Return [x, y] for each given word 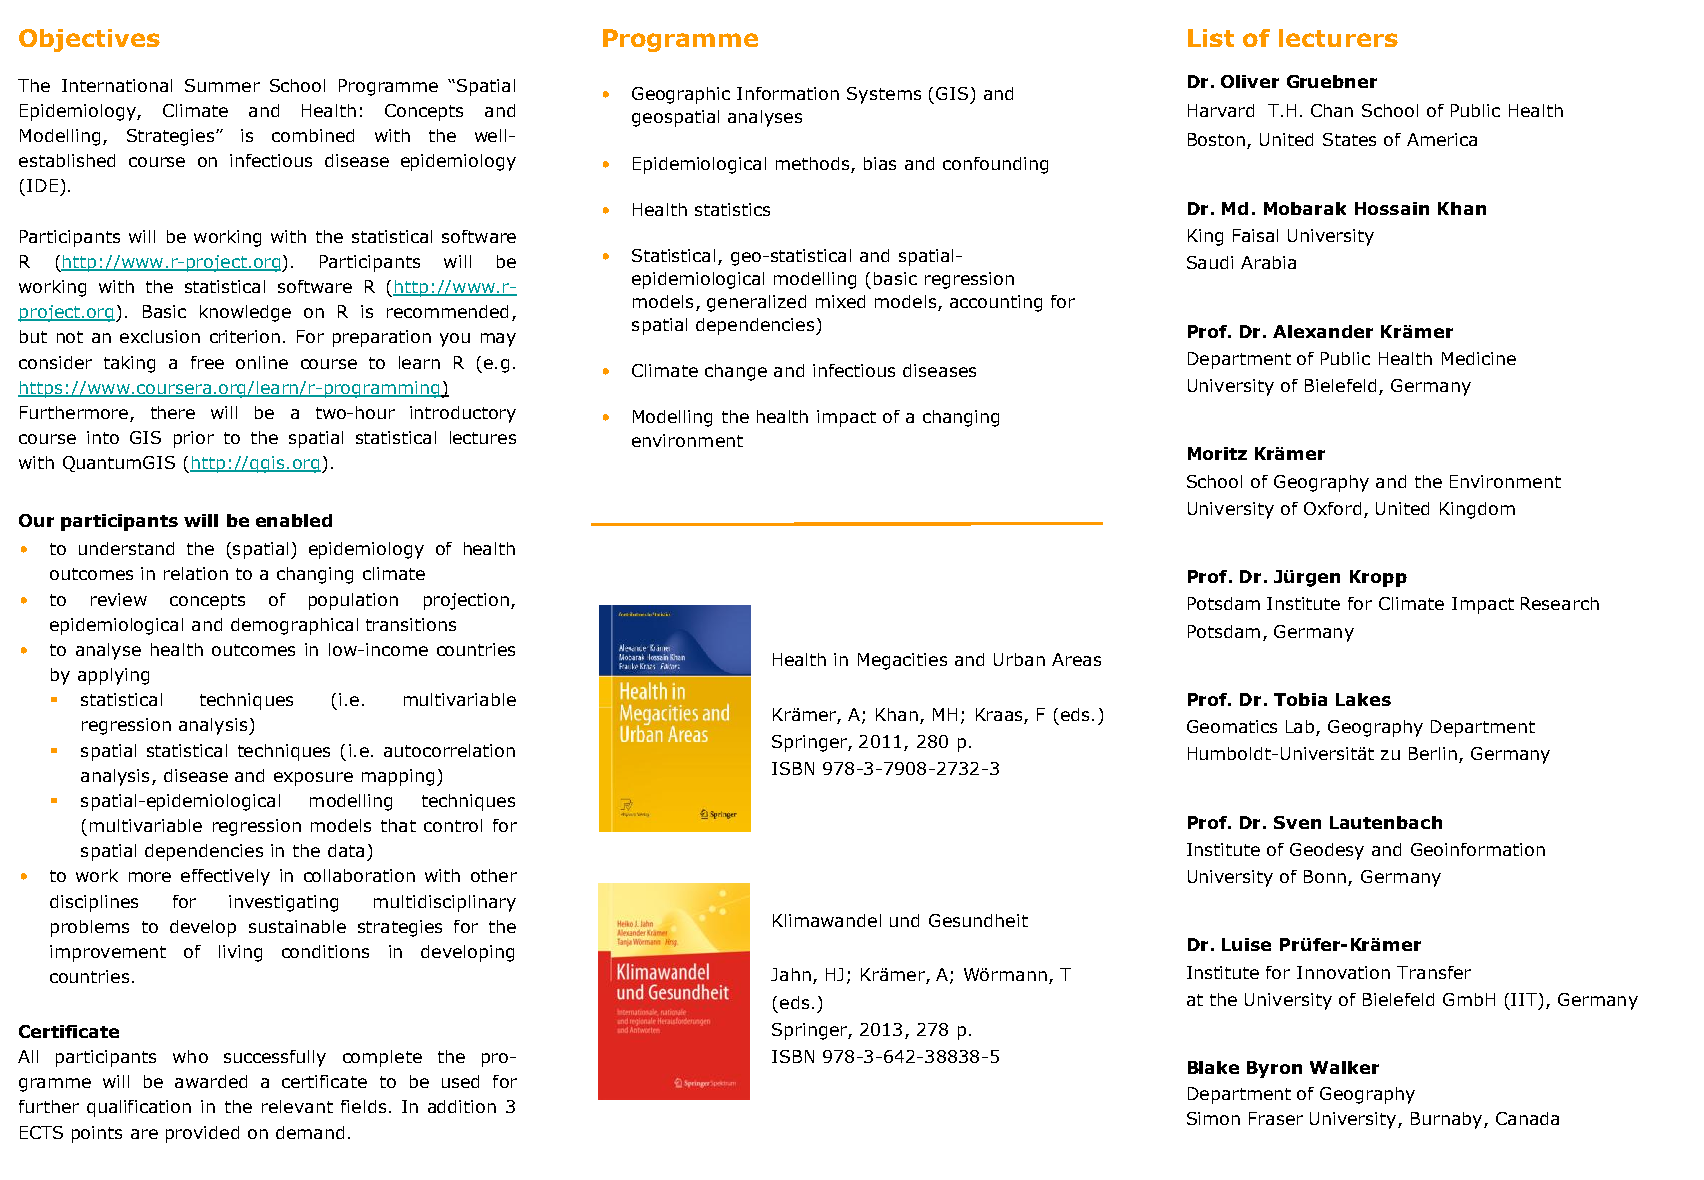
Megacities [902, 661]
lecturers [1338, 38]
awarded [211, 1081]
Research [1560, 603]
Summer [222, 85]
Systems [884, 95]
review [119, 599]
